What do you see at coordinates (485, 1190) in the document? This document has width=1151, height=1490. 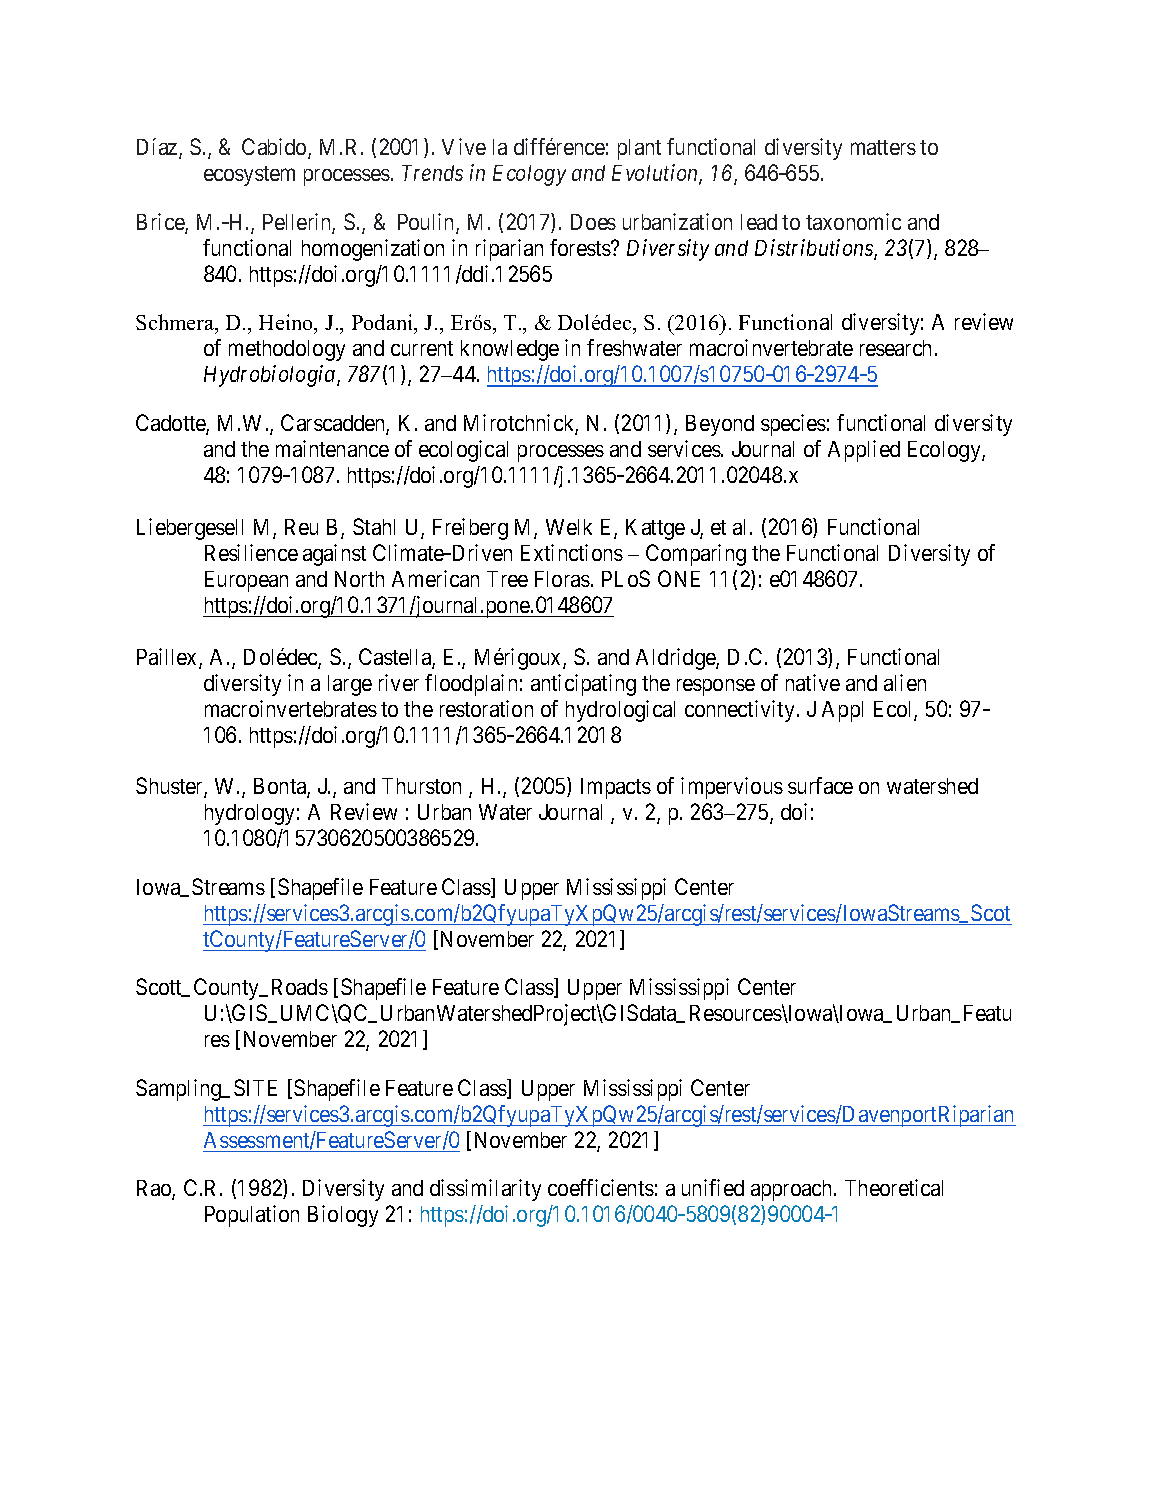 I see `dissimilarity` at bounding box center [485, 1190].
